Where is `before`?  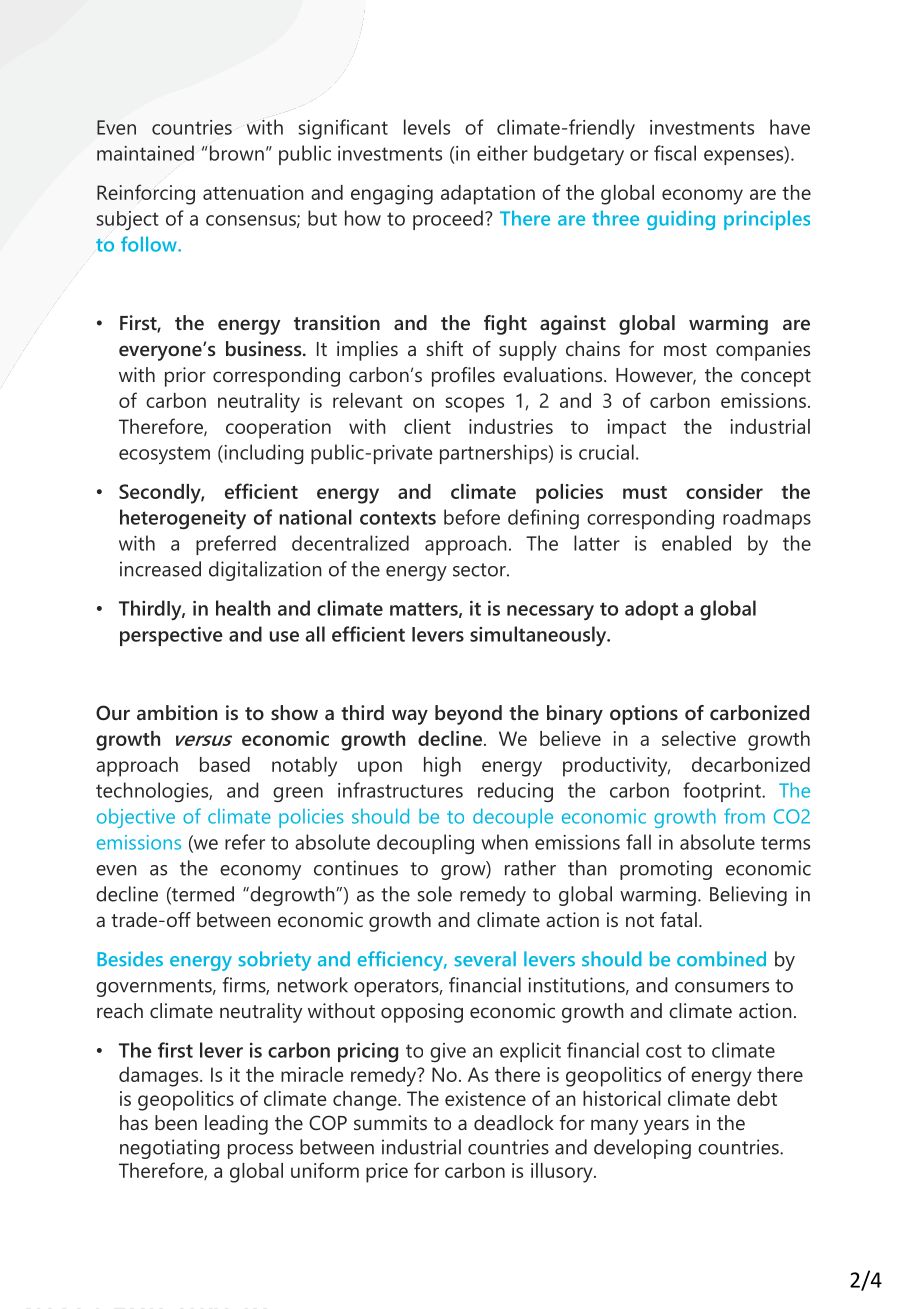
before is located at coordinates (472, 517).
